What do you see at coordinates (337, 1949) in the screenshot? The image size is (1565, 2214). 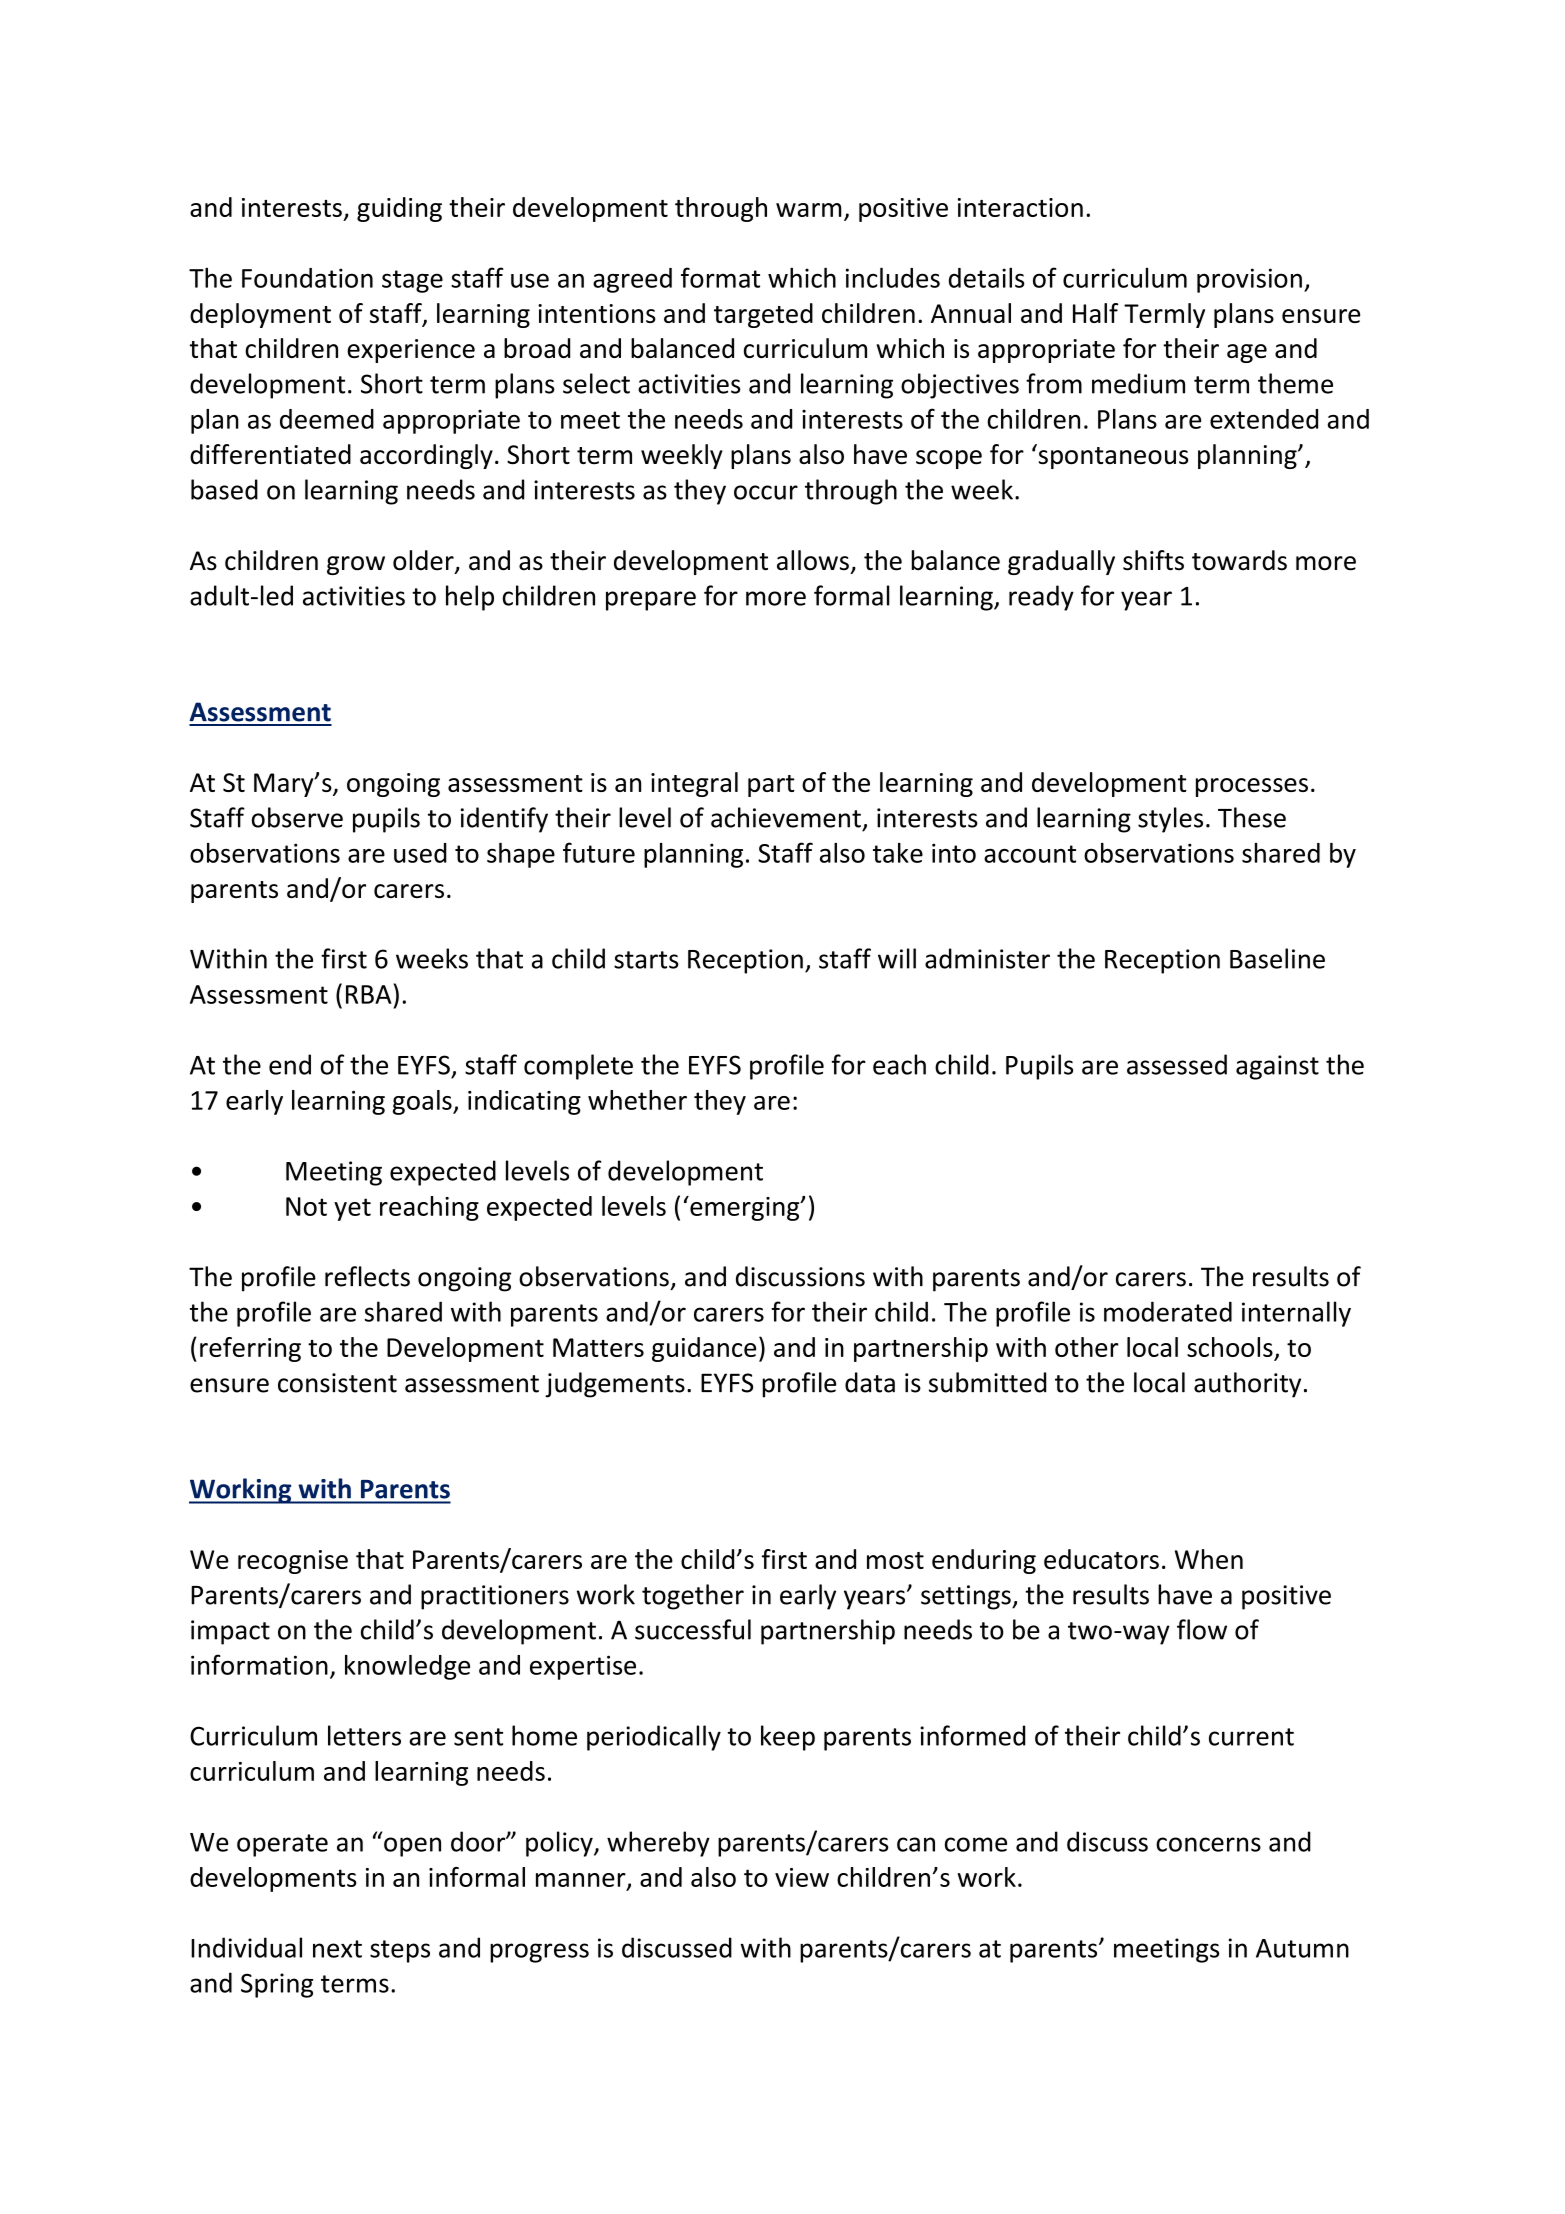 I see `next` at bounding box center [337, 1949].
